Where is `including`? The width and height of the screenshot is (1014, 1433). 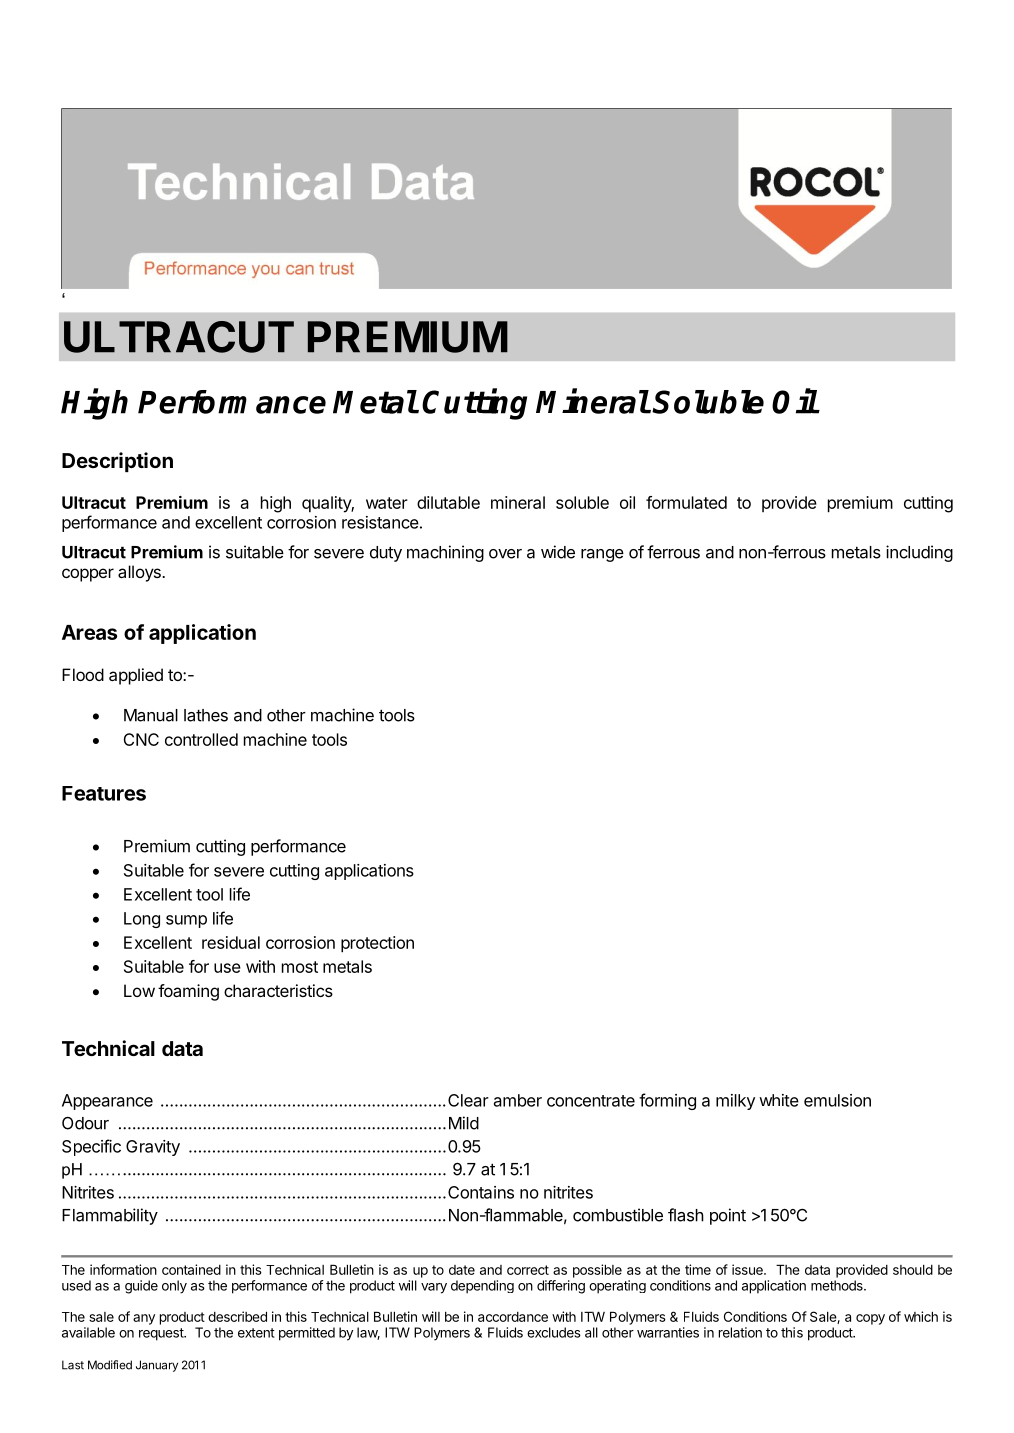 including is located at coordinates (919, 553).
